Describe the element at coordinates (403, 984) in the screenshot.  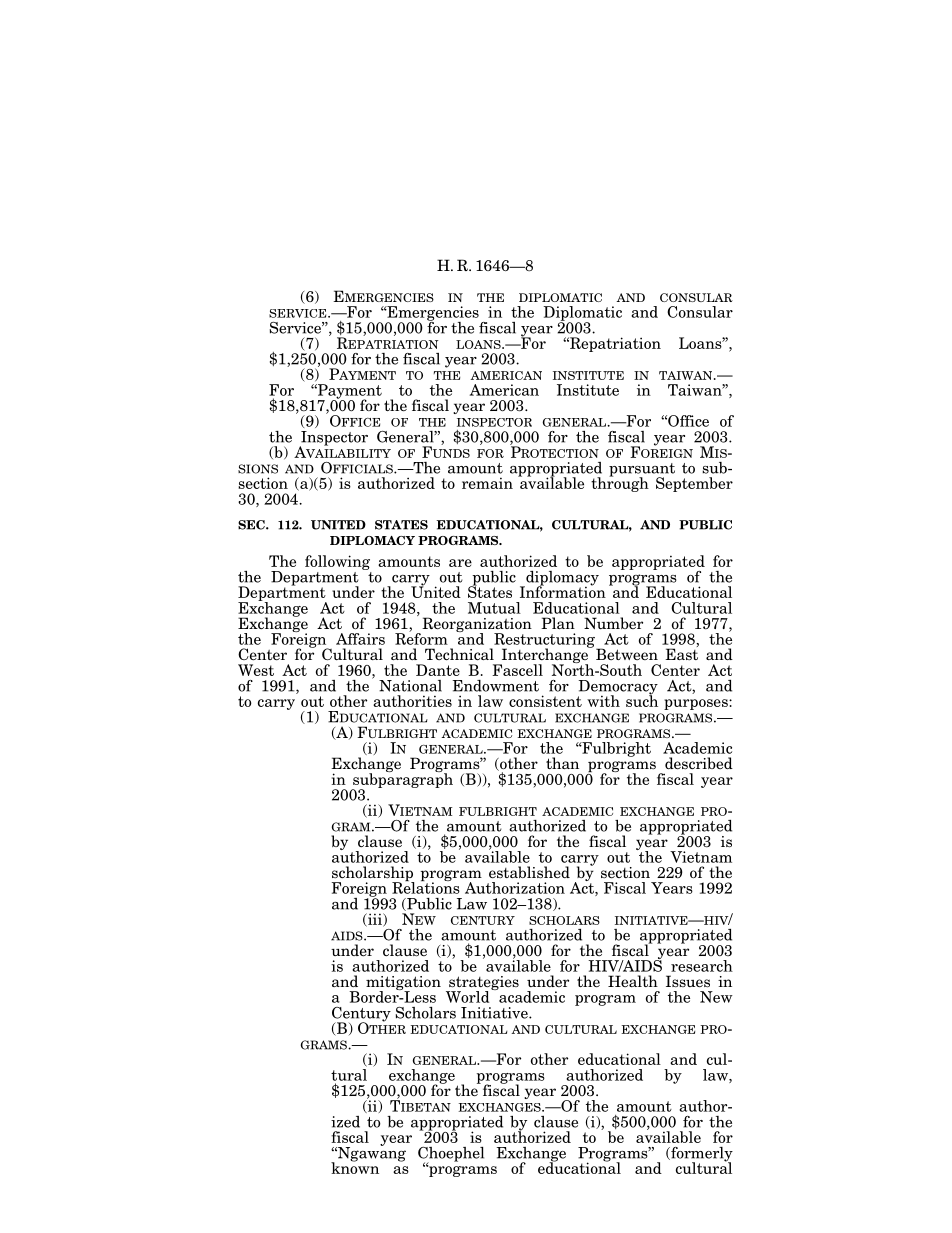
I see `mitigation` at that location.
